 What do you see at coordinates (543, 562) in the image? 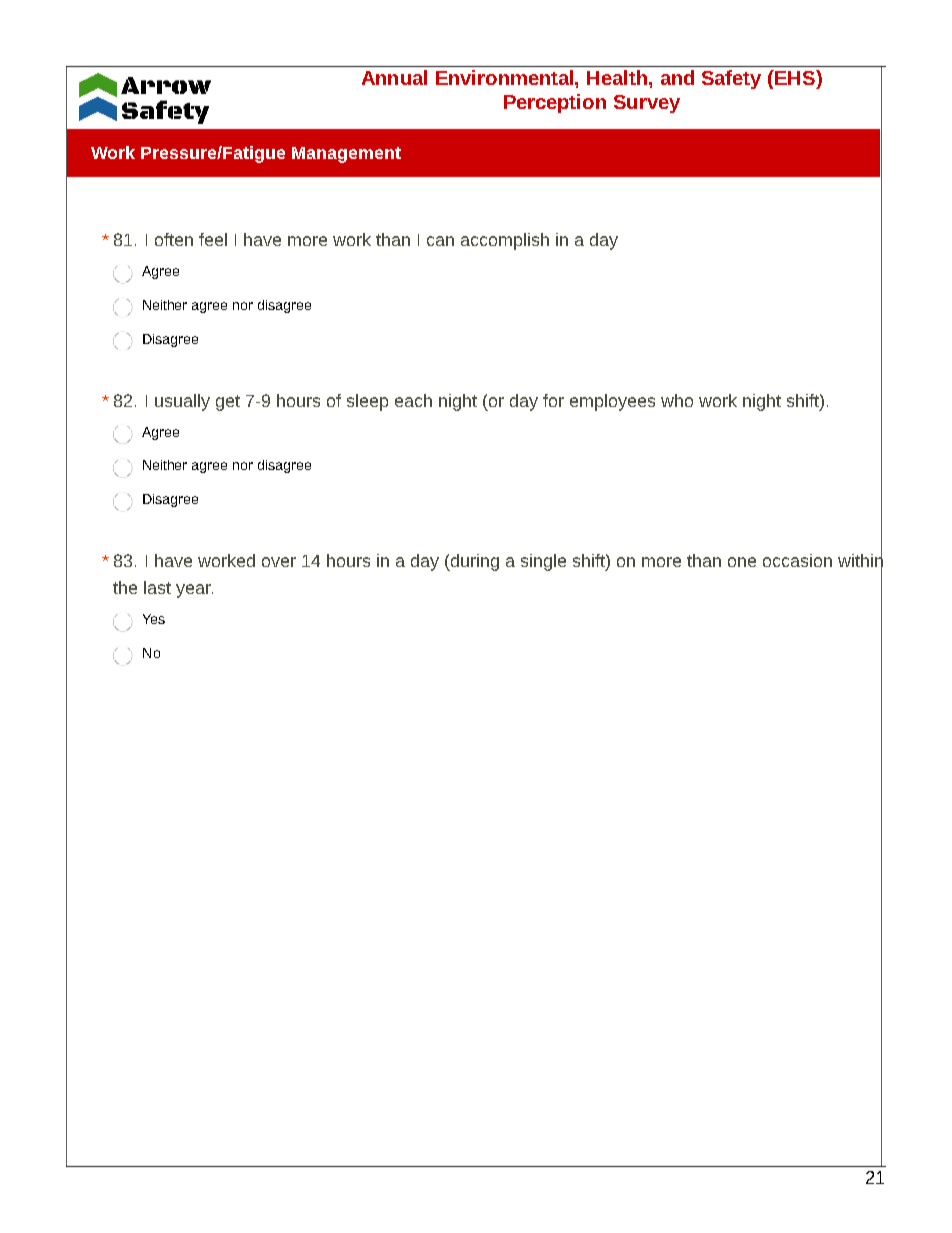
I see `single` at bounding box center [543, 562].
